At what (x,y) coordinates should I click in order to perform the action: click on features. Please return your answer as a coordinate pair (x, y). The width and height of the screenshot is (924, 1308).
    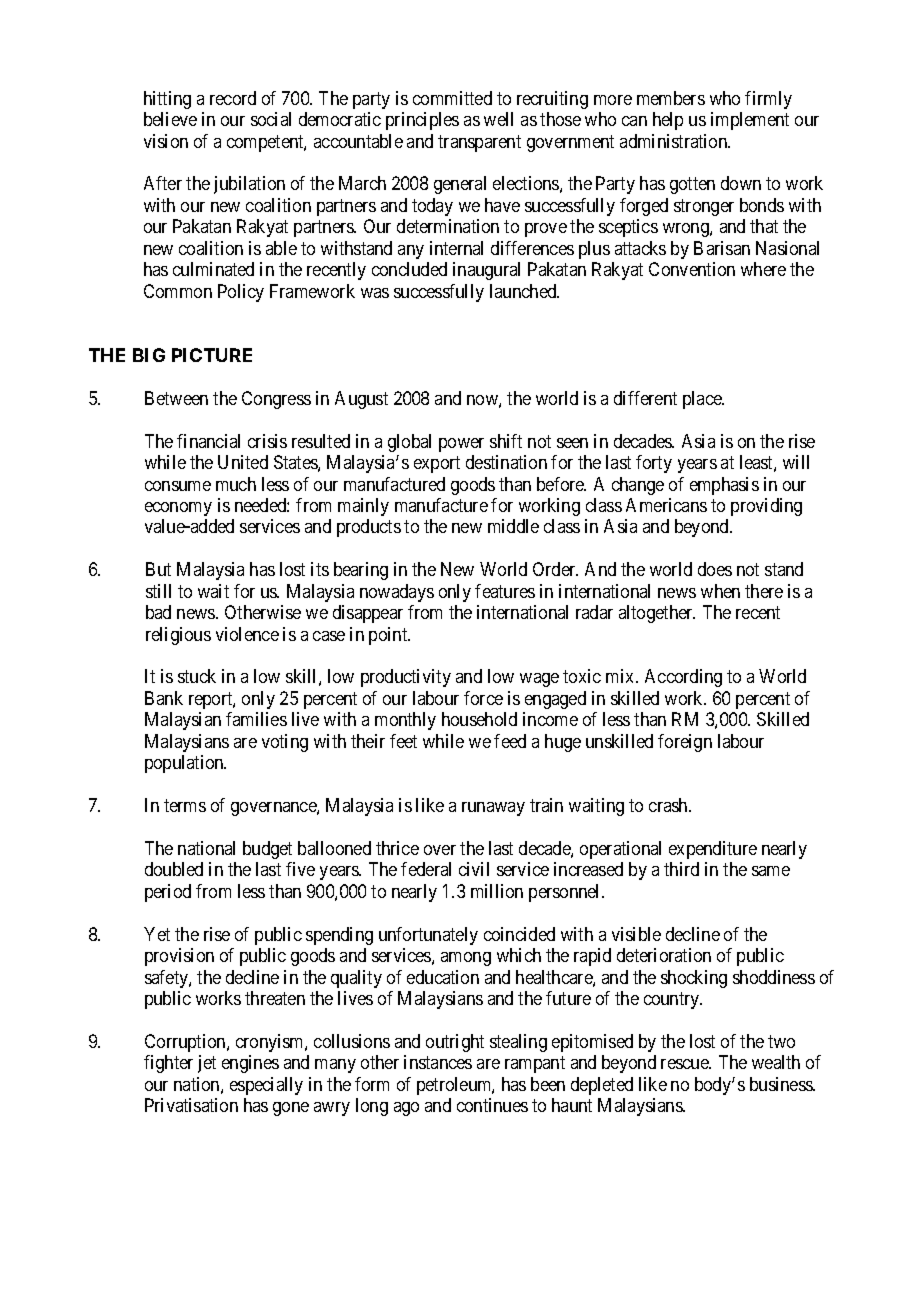
    Looking at the image, I should click on (505, 591).
